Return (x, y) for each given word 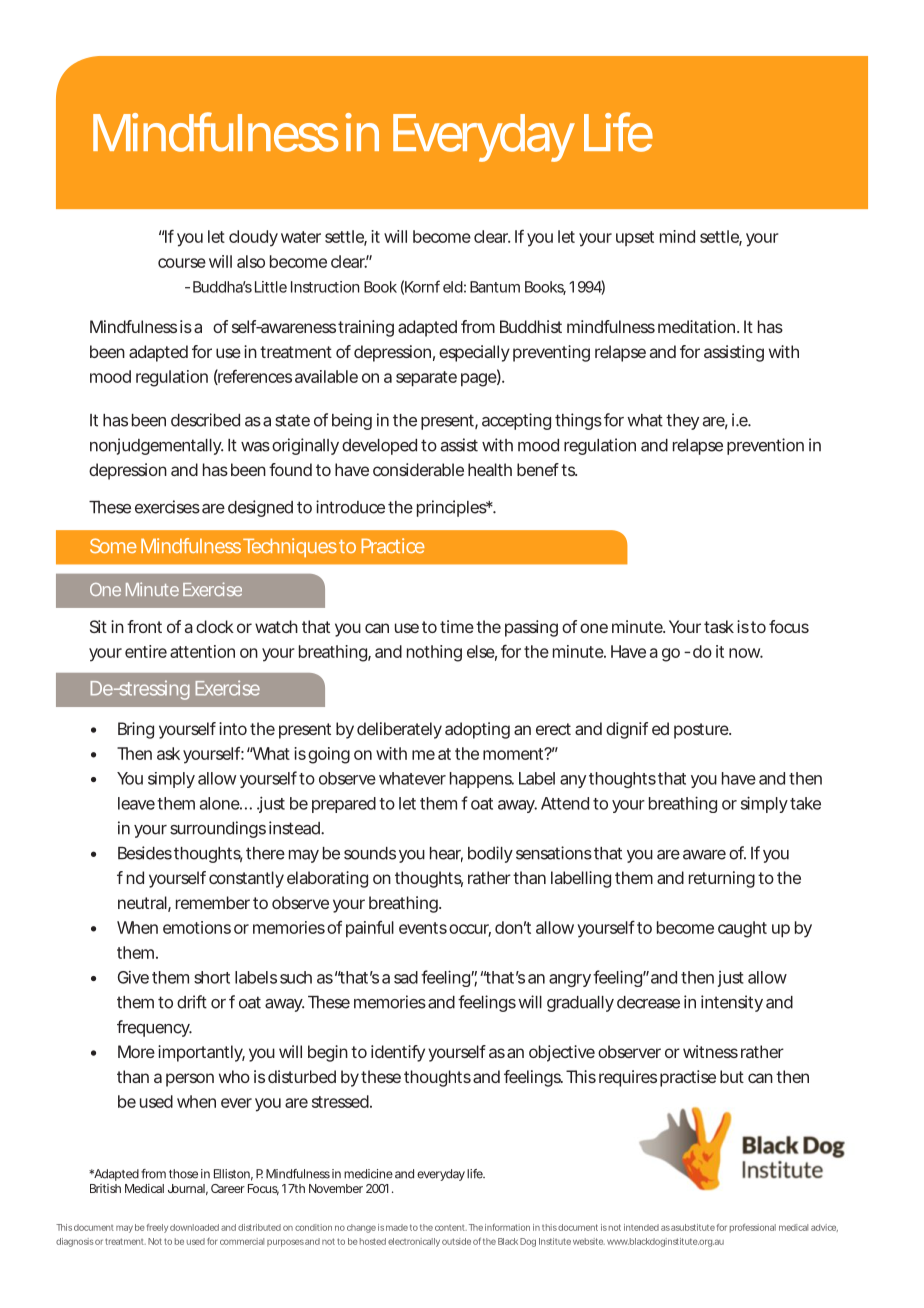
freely (157, 1228)
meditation (696, 326)
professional (753, 1228)
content (451, 1228)
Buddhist (531, 326)
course (182, 263)
